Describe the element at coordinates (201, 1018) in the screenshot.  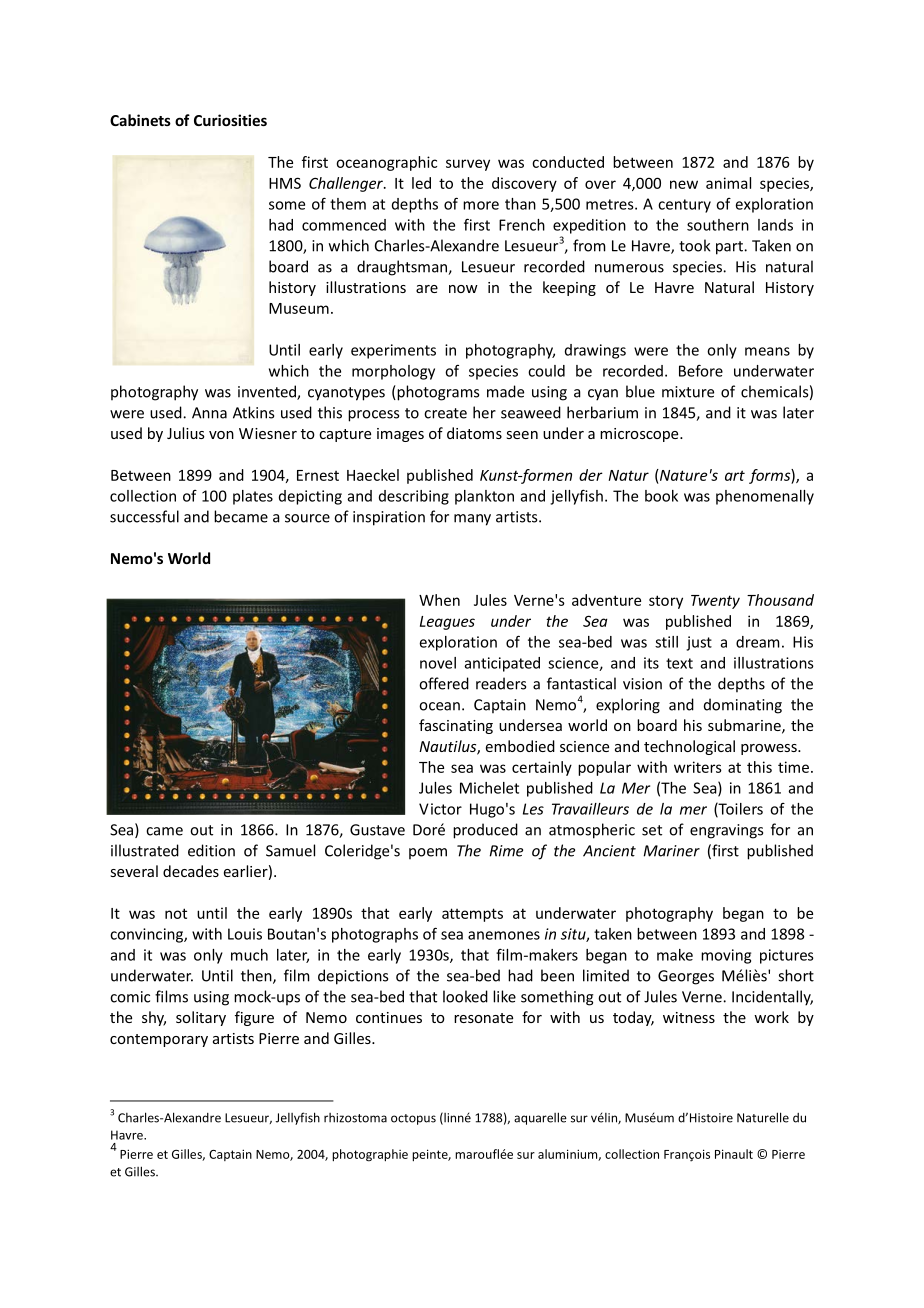
I see `solitary` at that location.
